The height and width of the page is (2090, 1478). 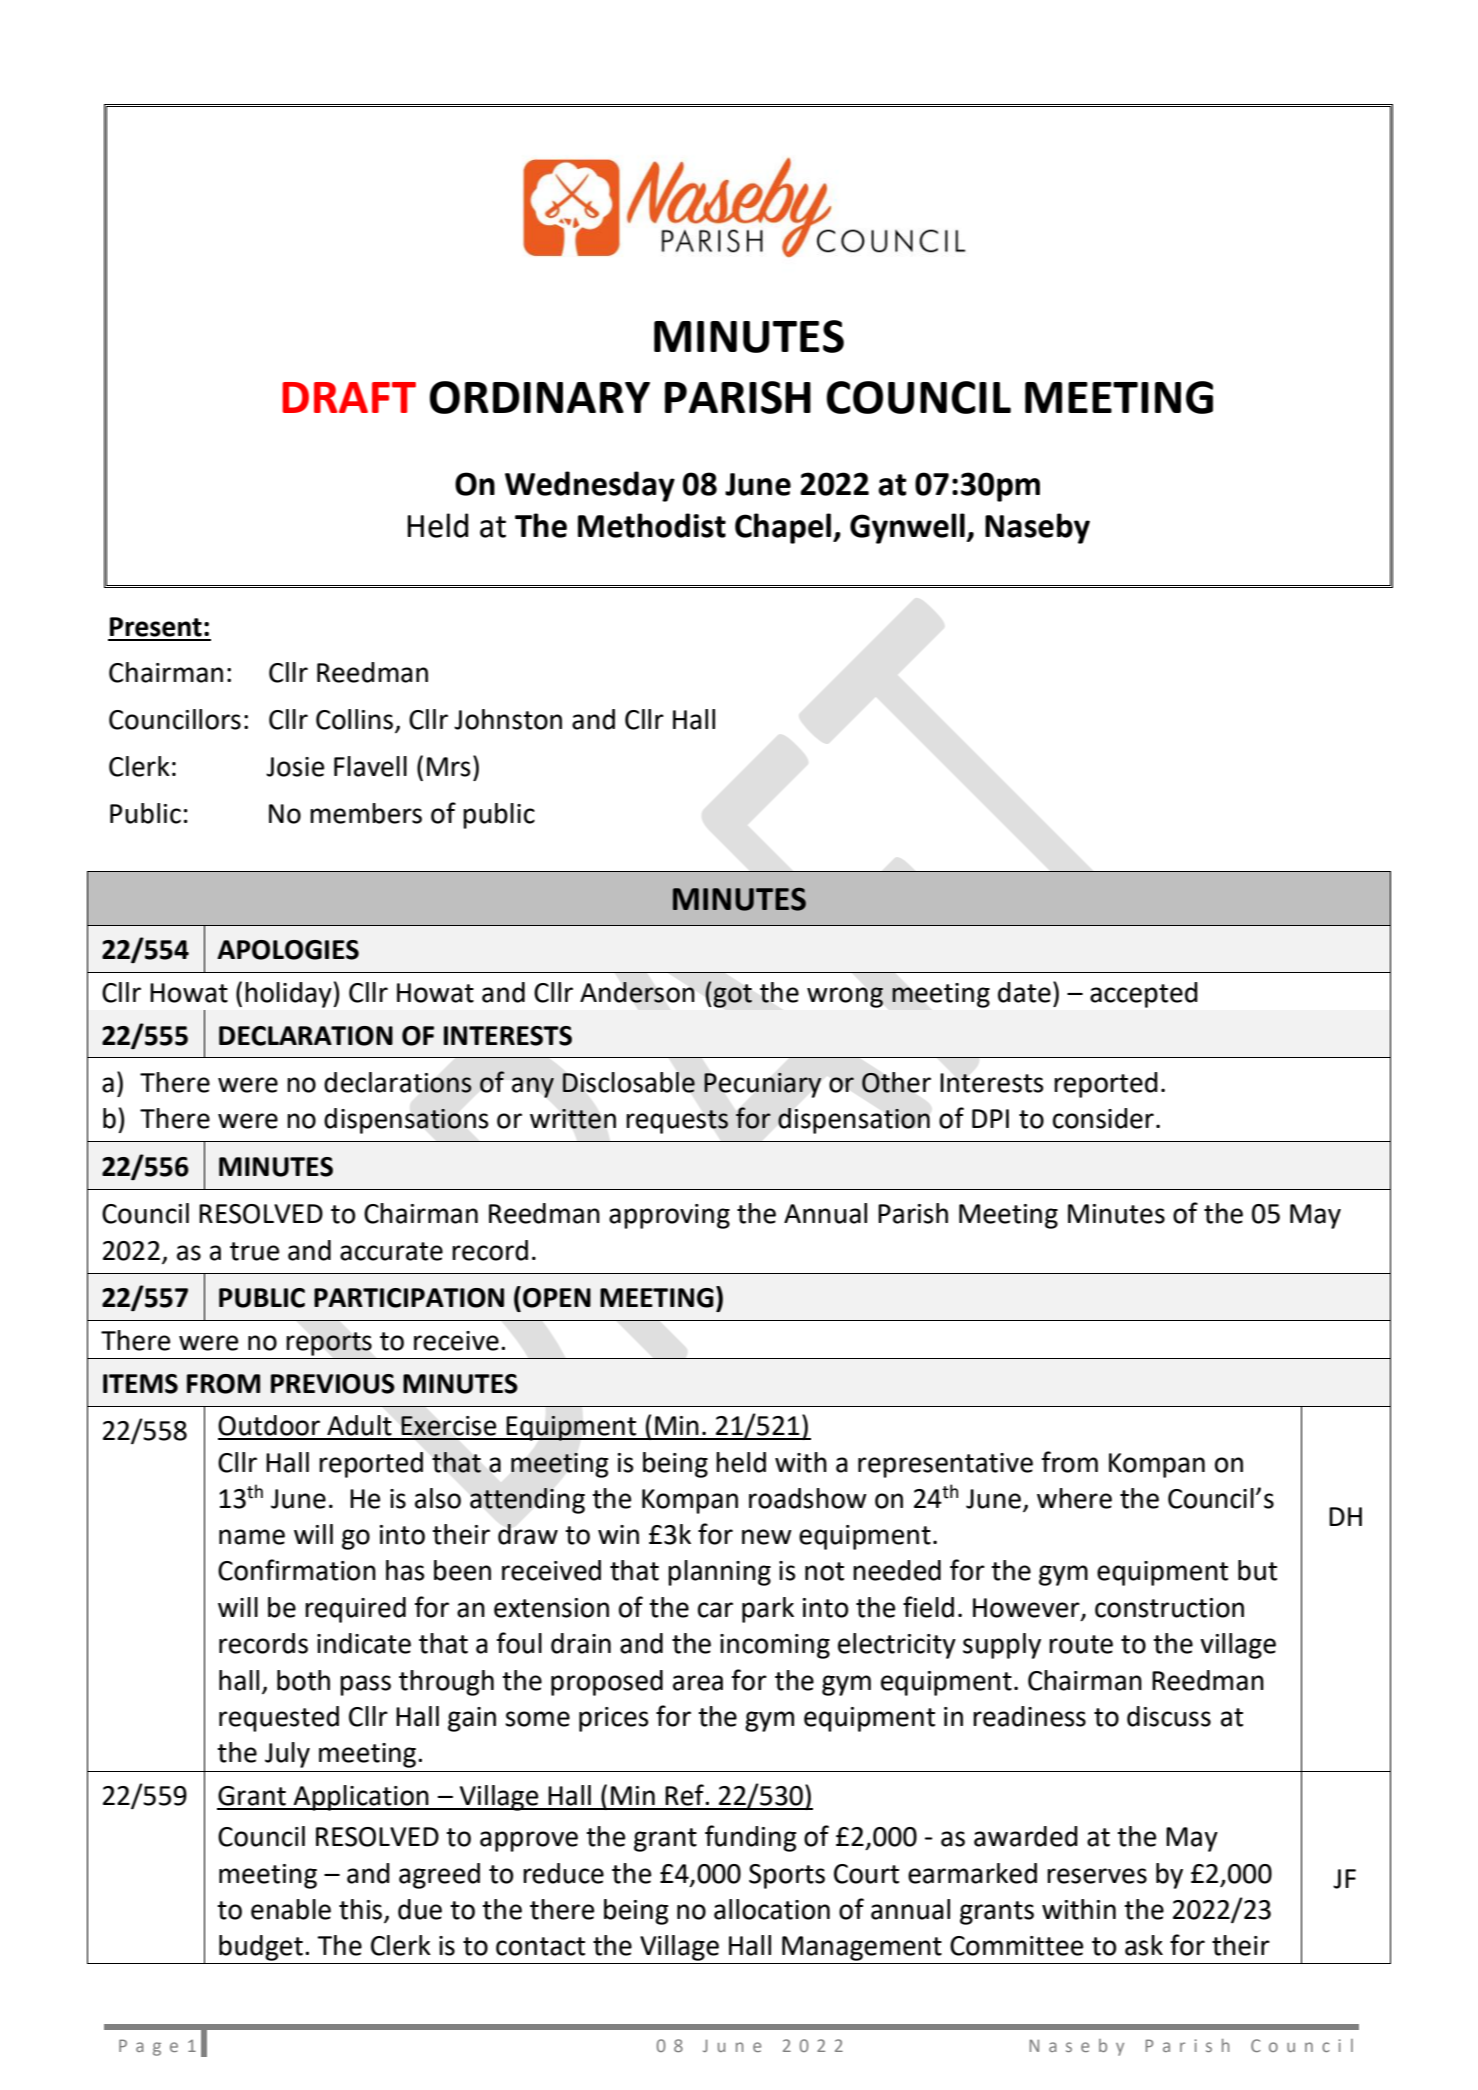 What do you see at coordinates (291, 1909) in the page?
I see `enable` at bounding box center [291, 1909].
